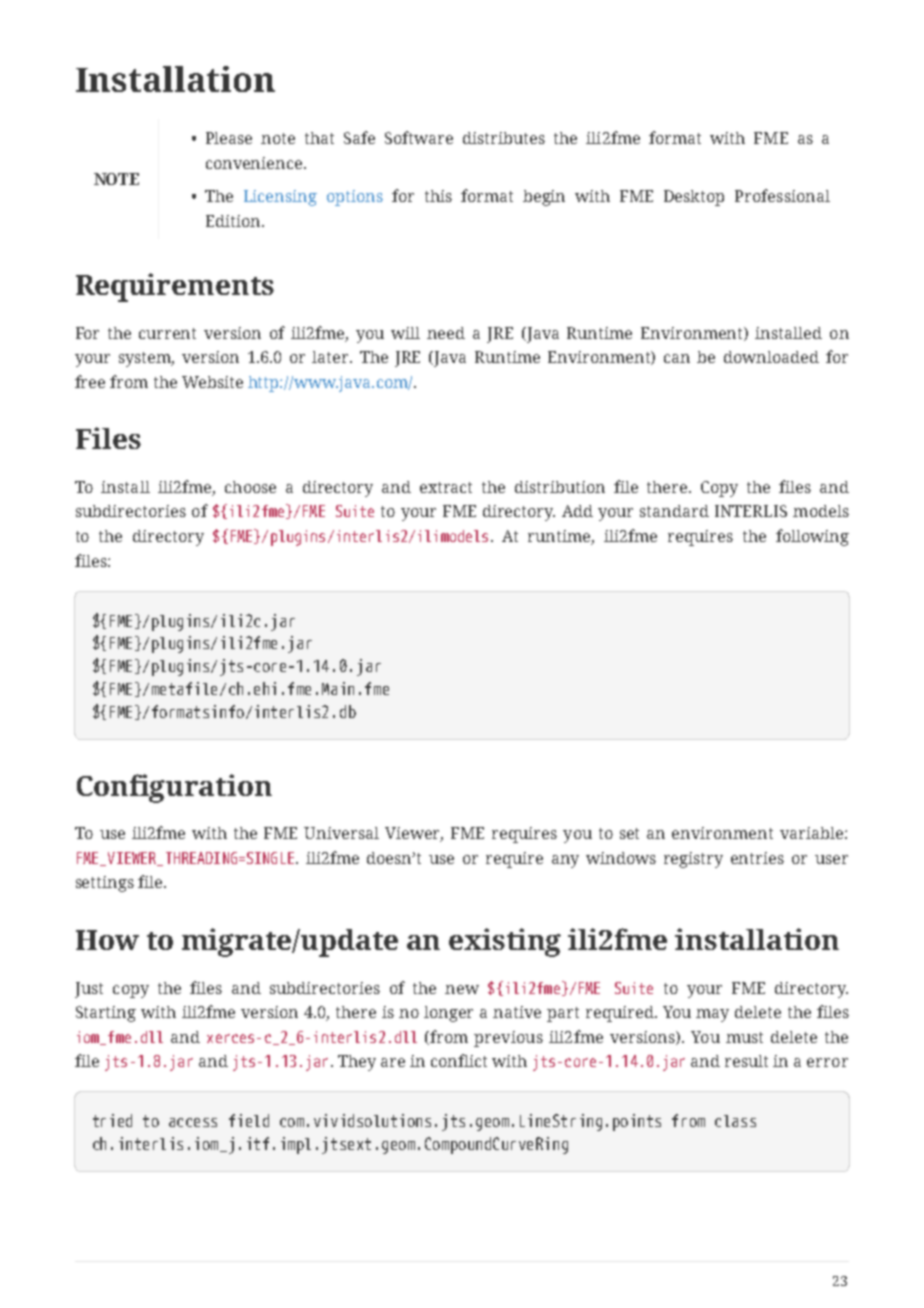 Image resolution: width=924 pixels, height=1308 pixels. Describe the element at coordinates (782, 195) in the screenshot. I see `Professional` at that location.
